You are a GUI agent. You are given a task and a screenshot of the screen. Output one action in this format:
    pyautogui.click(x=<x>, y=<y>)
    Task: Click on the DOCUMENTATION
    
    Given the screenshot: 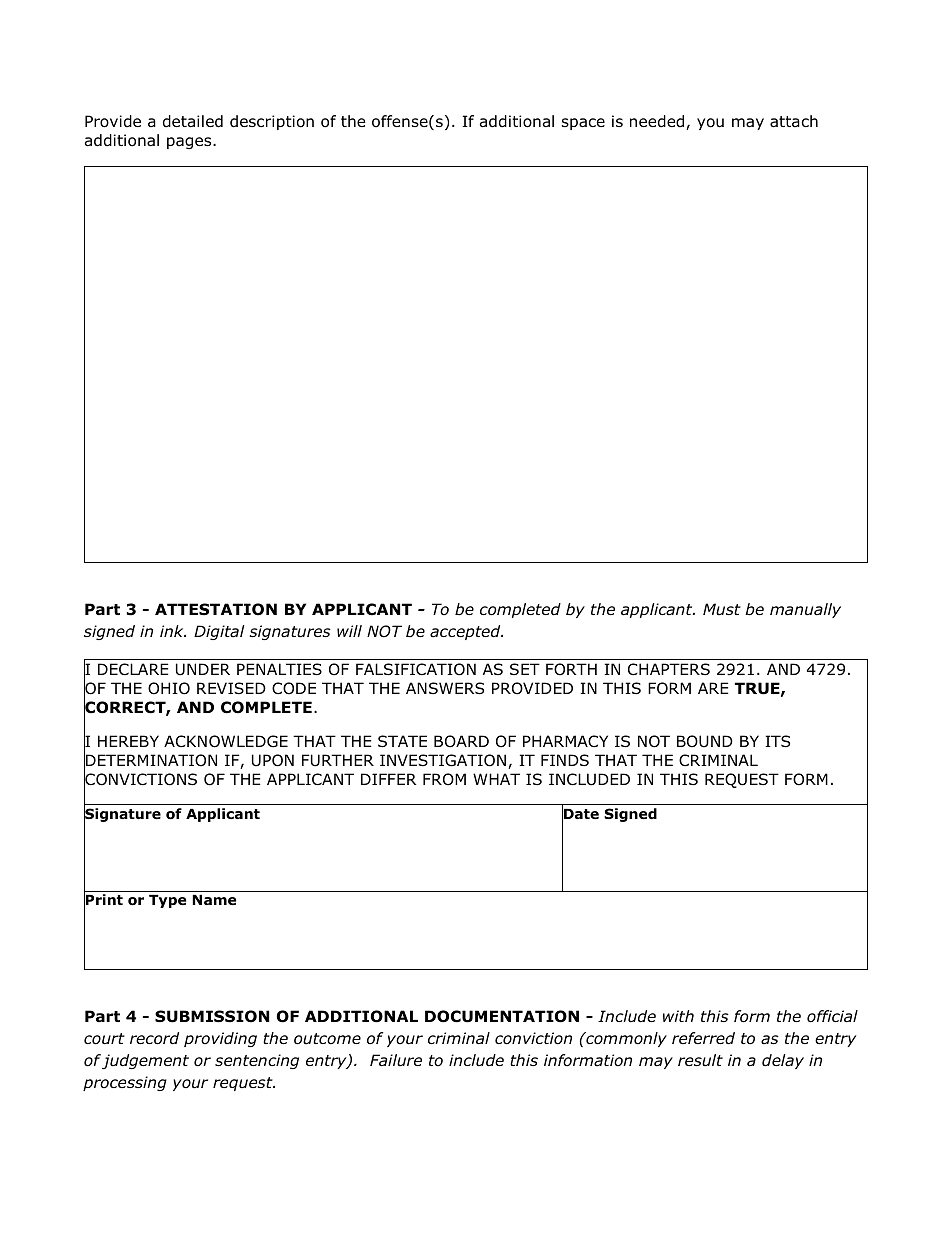 What is the action you would take?
    pyautogui.click(x=502, y=1016)
